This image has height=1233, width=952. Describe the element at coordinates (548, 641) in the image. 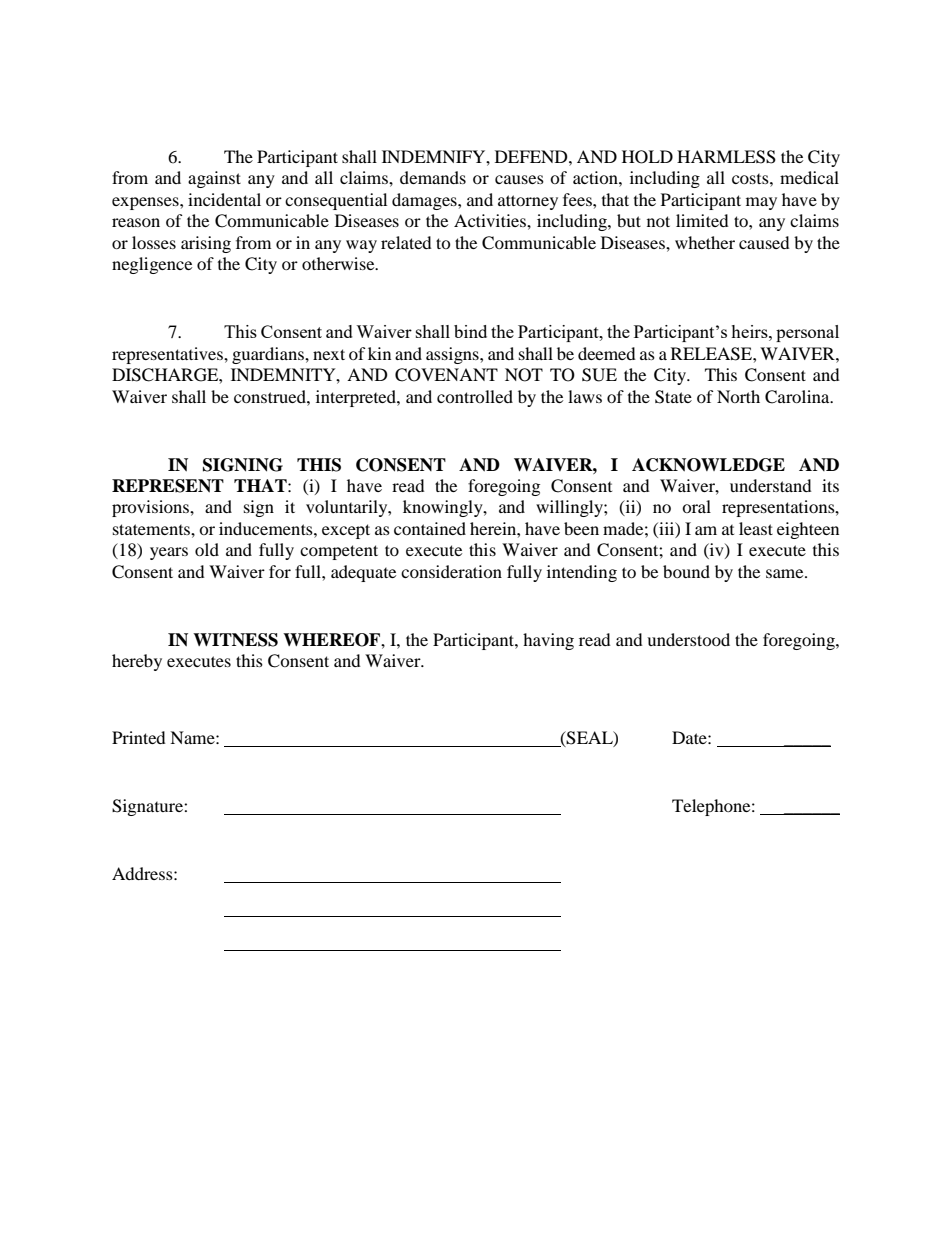

I see `having` at that location.
